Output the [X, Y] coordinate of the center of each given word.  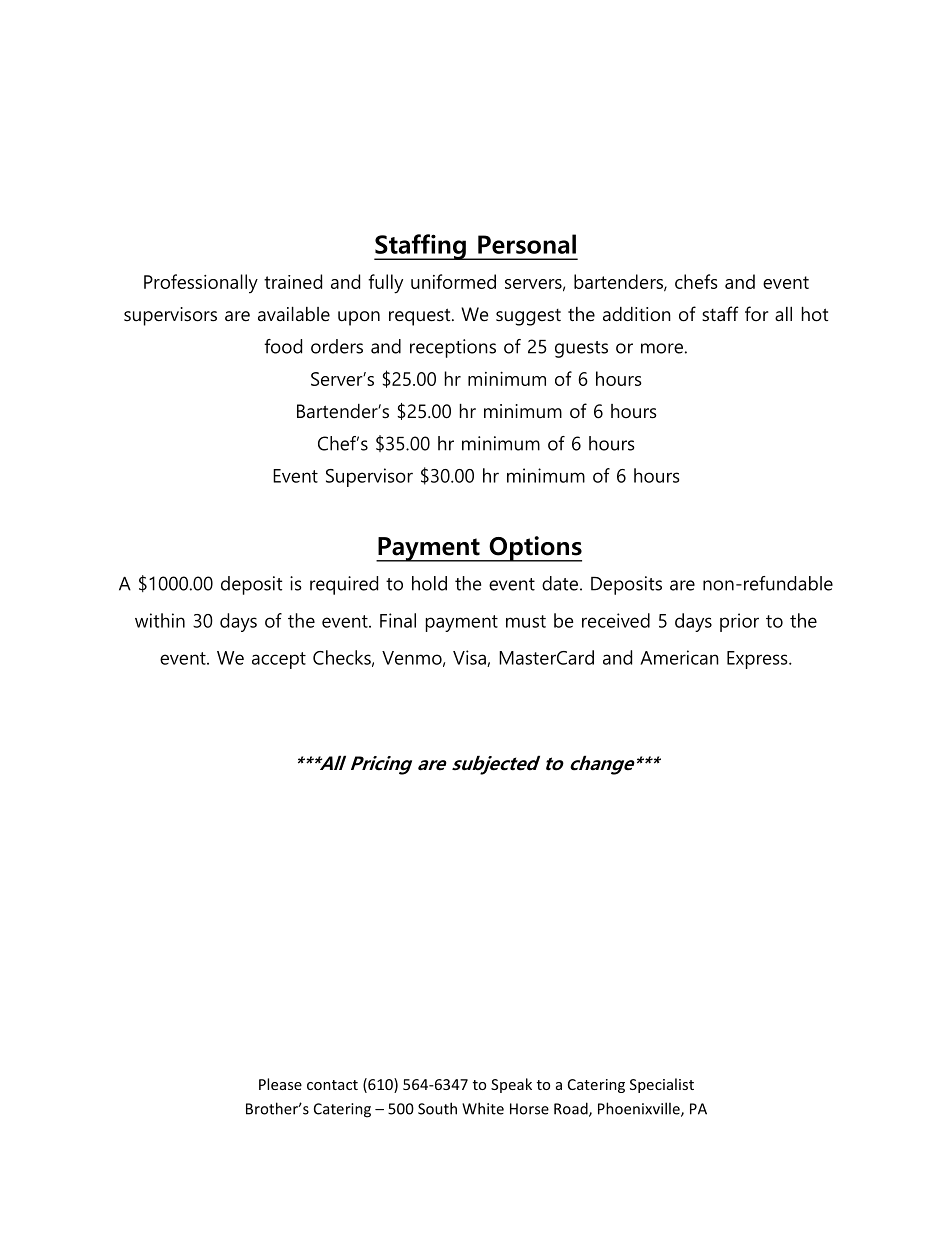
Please [280, 1084]
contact [332, 1085]
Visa [470, 658]
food [283, 346]
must [526, 621]
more [662, 348]
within [160, 620]
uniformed [453, 281]
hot [815, 314]
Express [758, 660]
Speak [511, 1085]
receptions [453, 348]
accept [279, 660]
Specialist [662, 1085]
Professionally [201, 284]
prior [739, 622]
